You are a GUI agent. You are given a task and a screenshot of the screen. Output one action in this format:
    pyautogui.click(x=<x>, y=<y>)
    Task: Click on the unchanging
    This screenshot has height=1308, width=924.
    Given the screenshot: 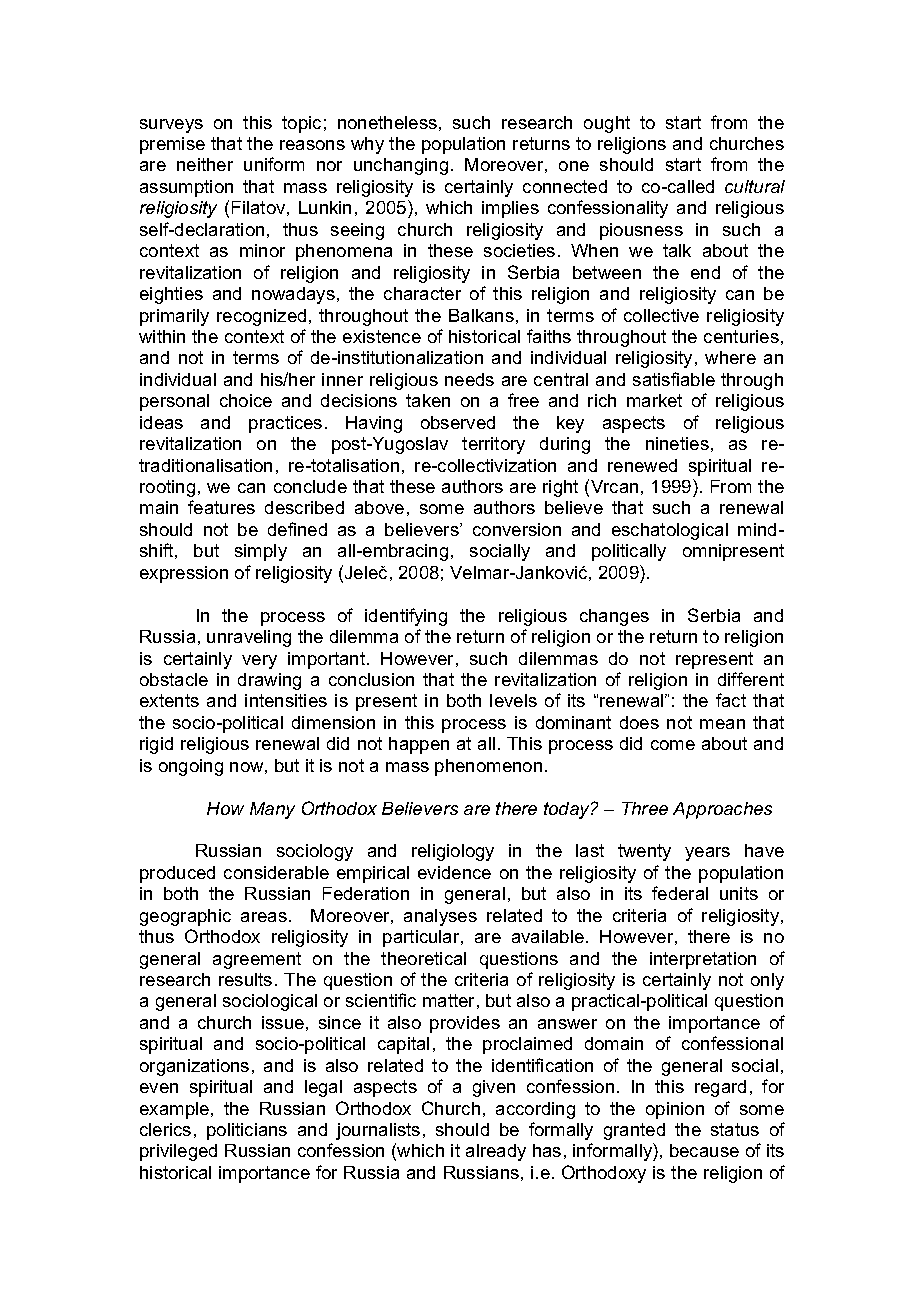 What is the action you would take?
    pyautogui.click(x=401, y=166)
